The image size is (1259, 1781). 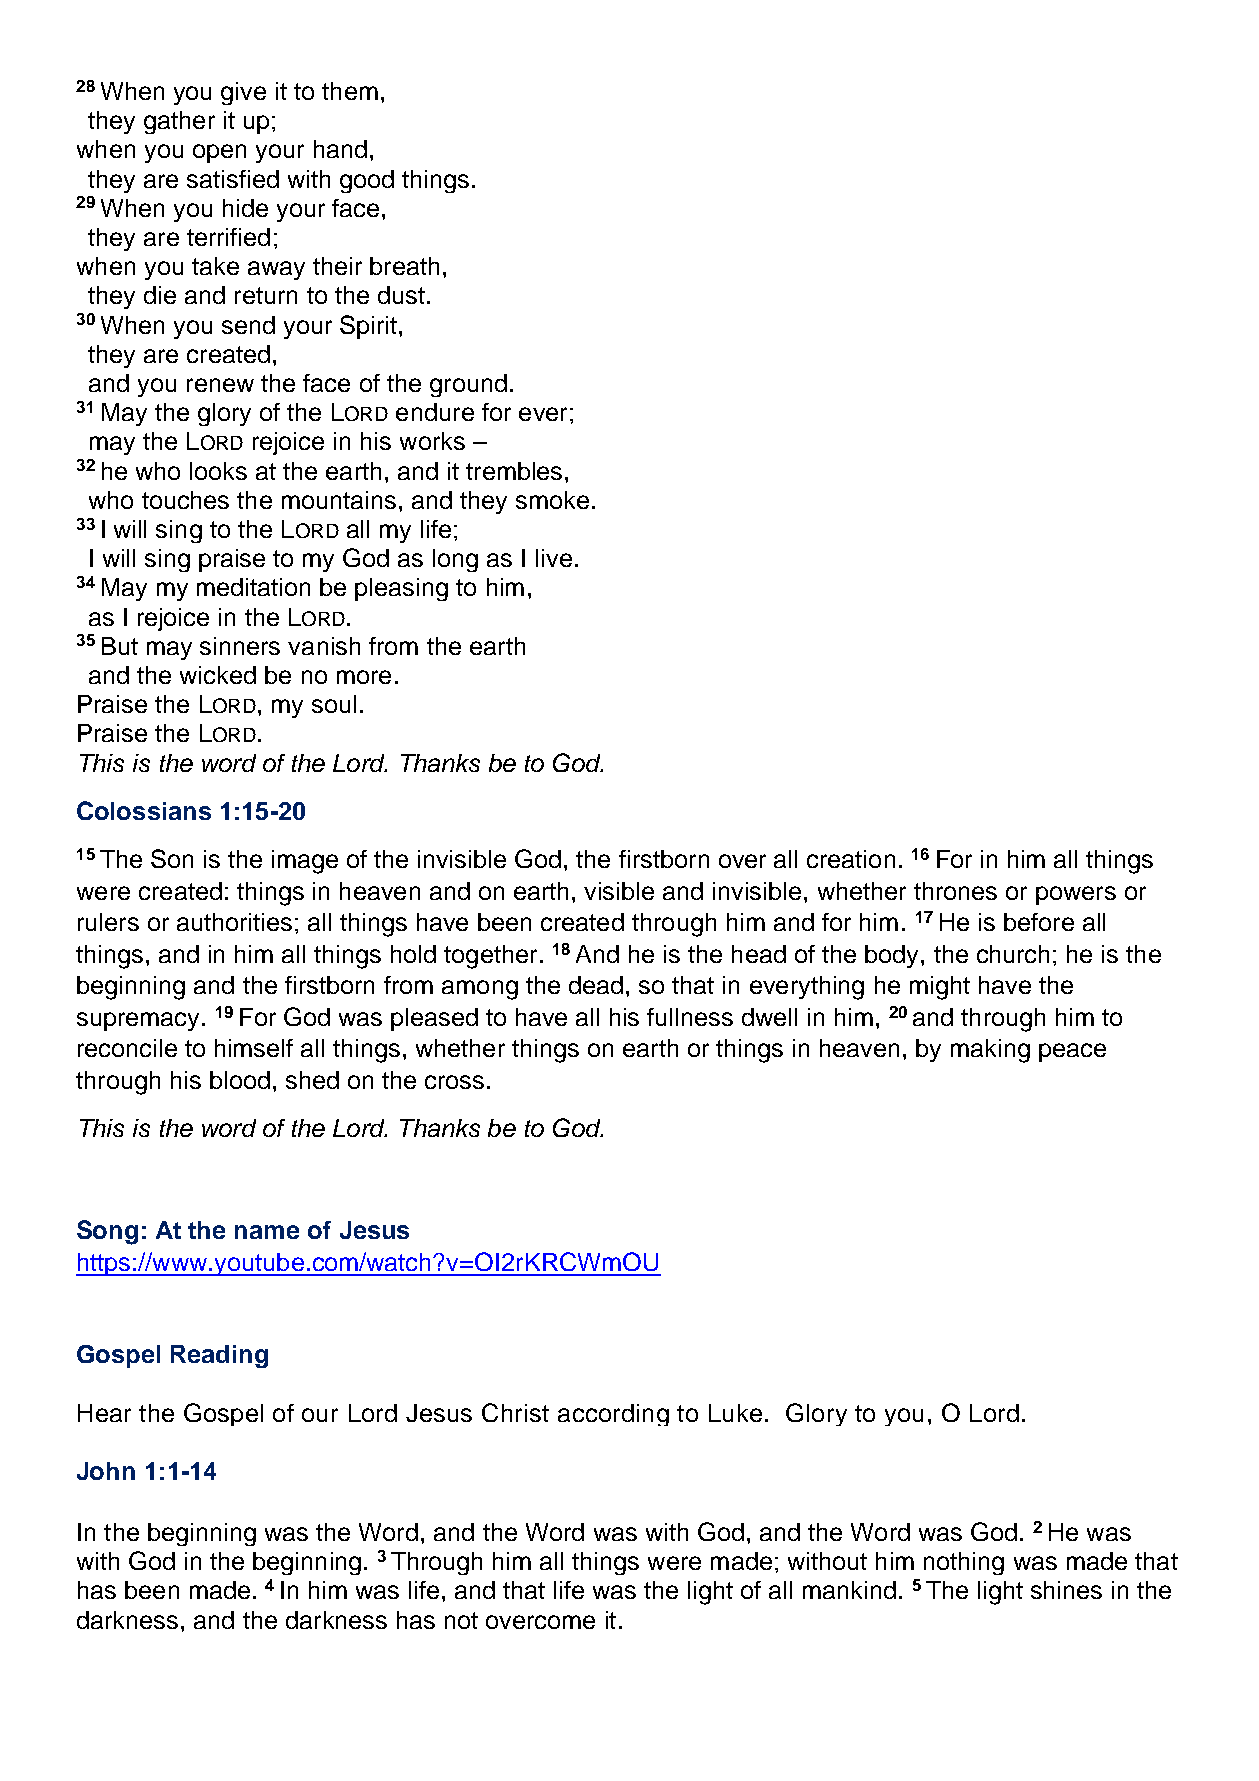 I want to click on thrones, so click(x=955, y=891).
